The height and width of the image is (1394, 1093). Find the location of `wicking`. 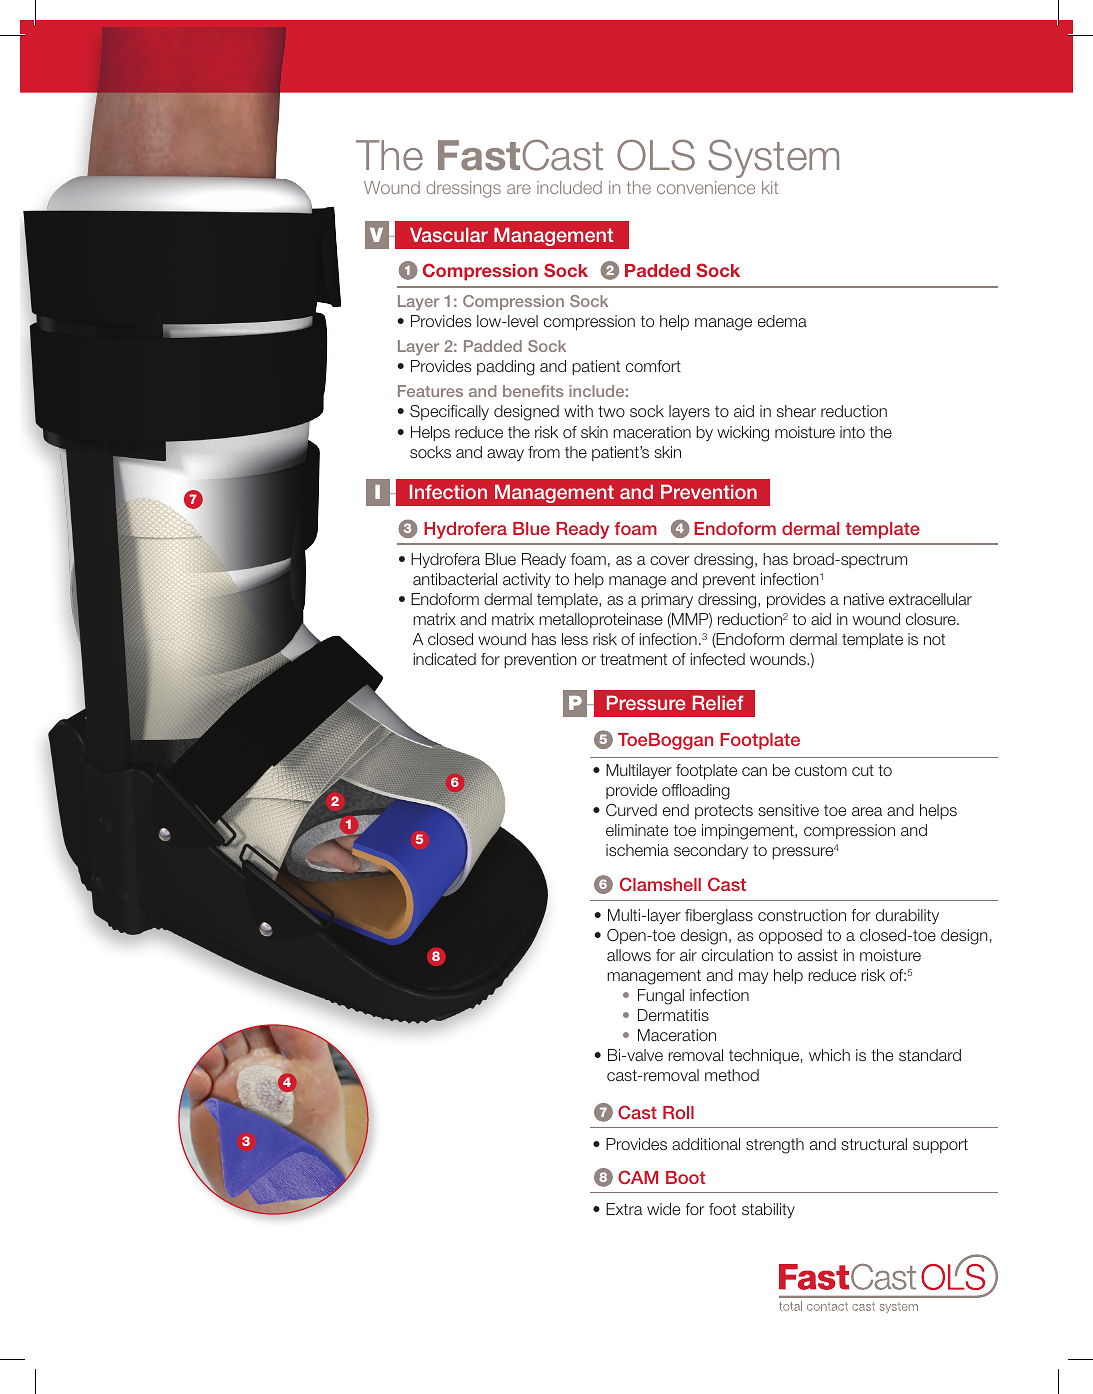

wicking is located at coordinates (743, 434).
